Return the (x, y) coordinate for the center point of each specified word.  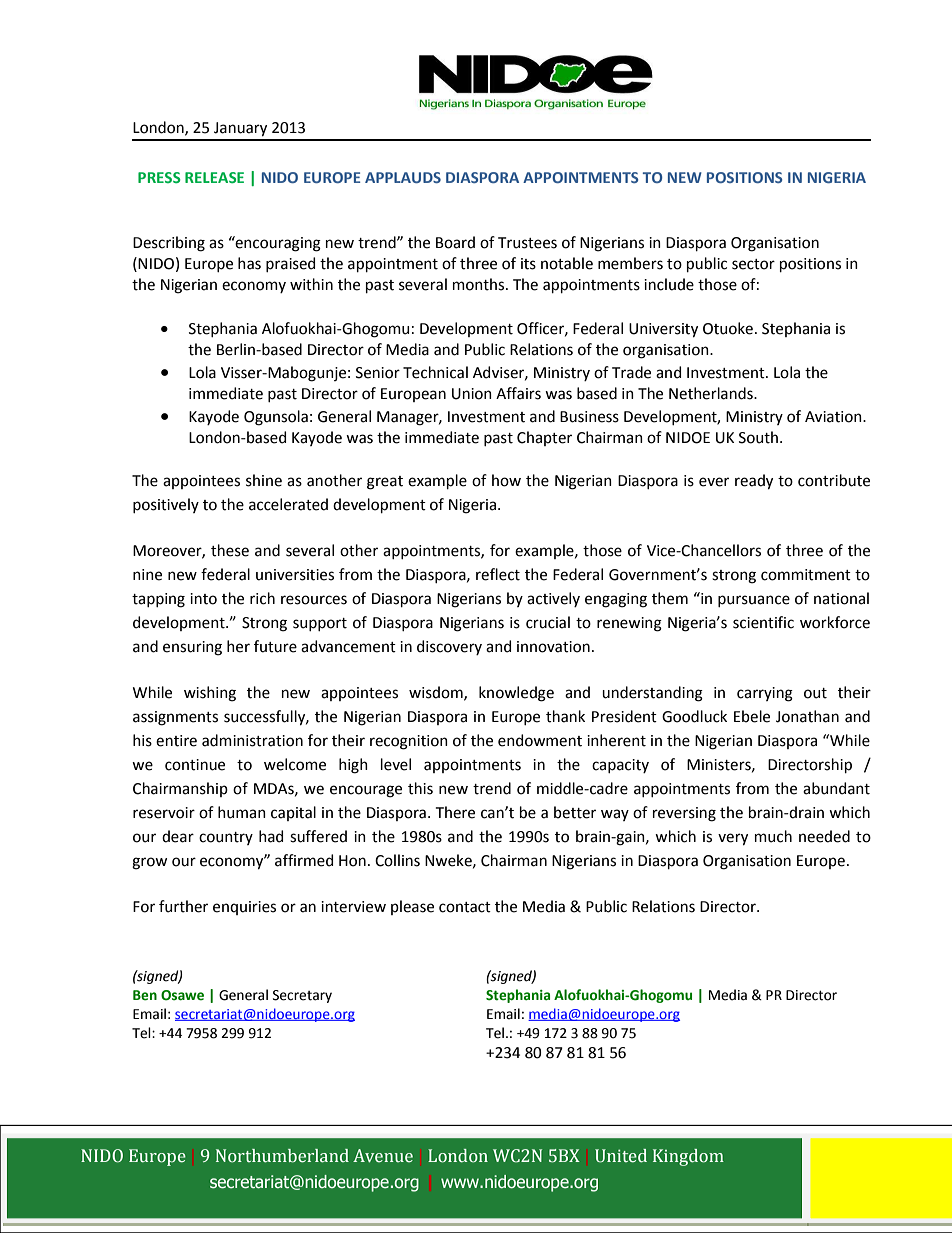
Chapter (544, 438)
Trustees (527, 243)
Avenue (383, 1156)
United (621, 1156)
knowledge (516, 694)
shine (264, 480)
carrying (765, 694)
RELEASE (214, 177)
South (758, 437)
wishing (210, 694)
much (773, 836)
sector (753, 264)
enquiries (244, 908)
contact (465, 907)
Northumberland (282, 1156)
